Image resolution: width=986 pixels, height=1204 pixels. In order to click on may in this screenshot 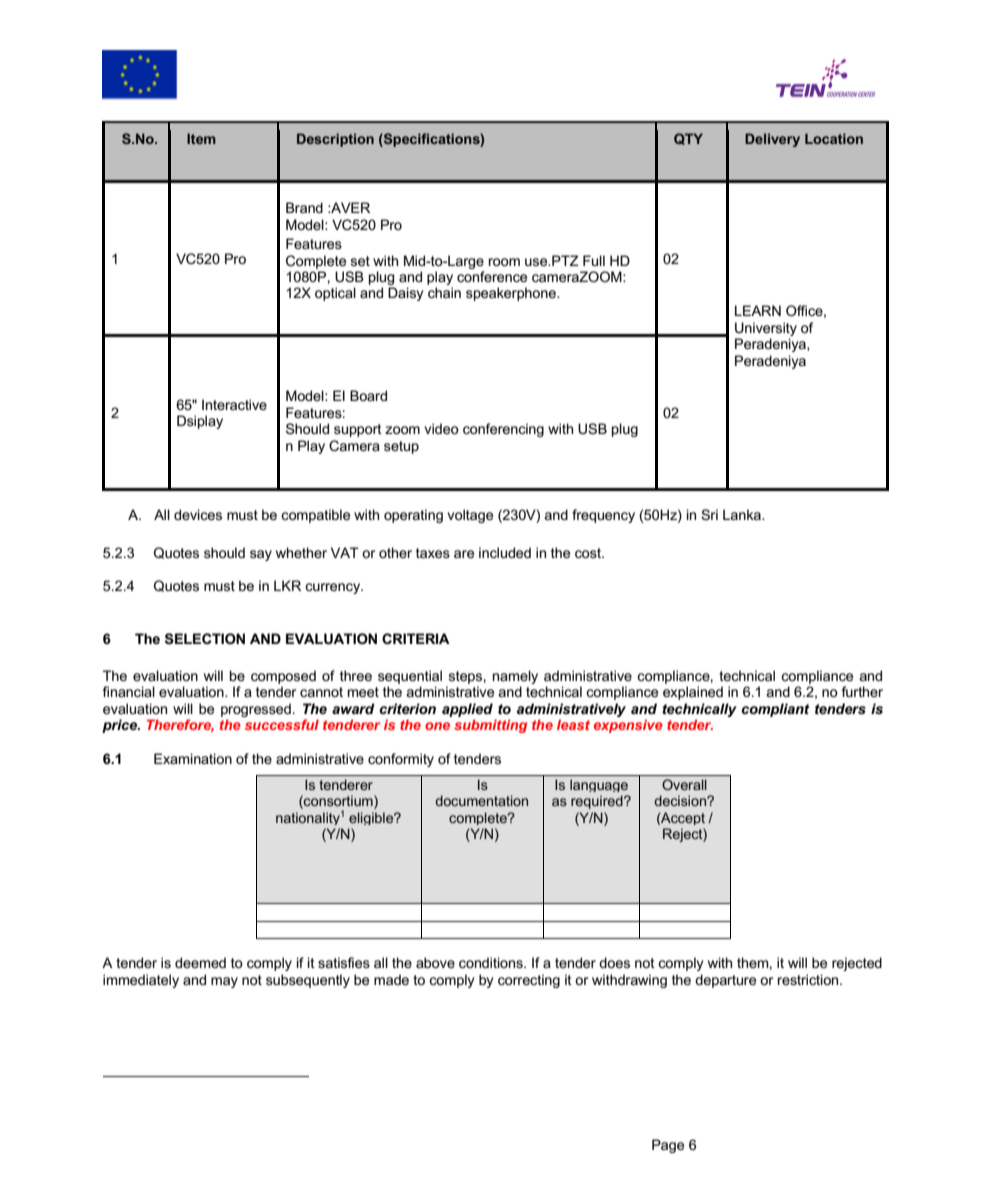, I will do `click(224, 982)`.
